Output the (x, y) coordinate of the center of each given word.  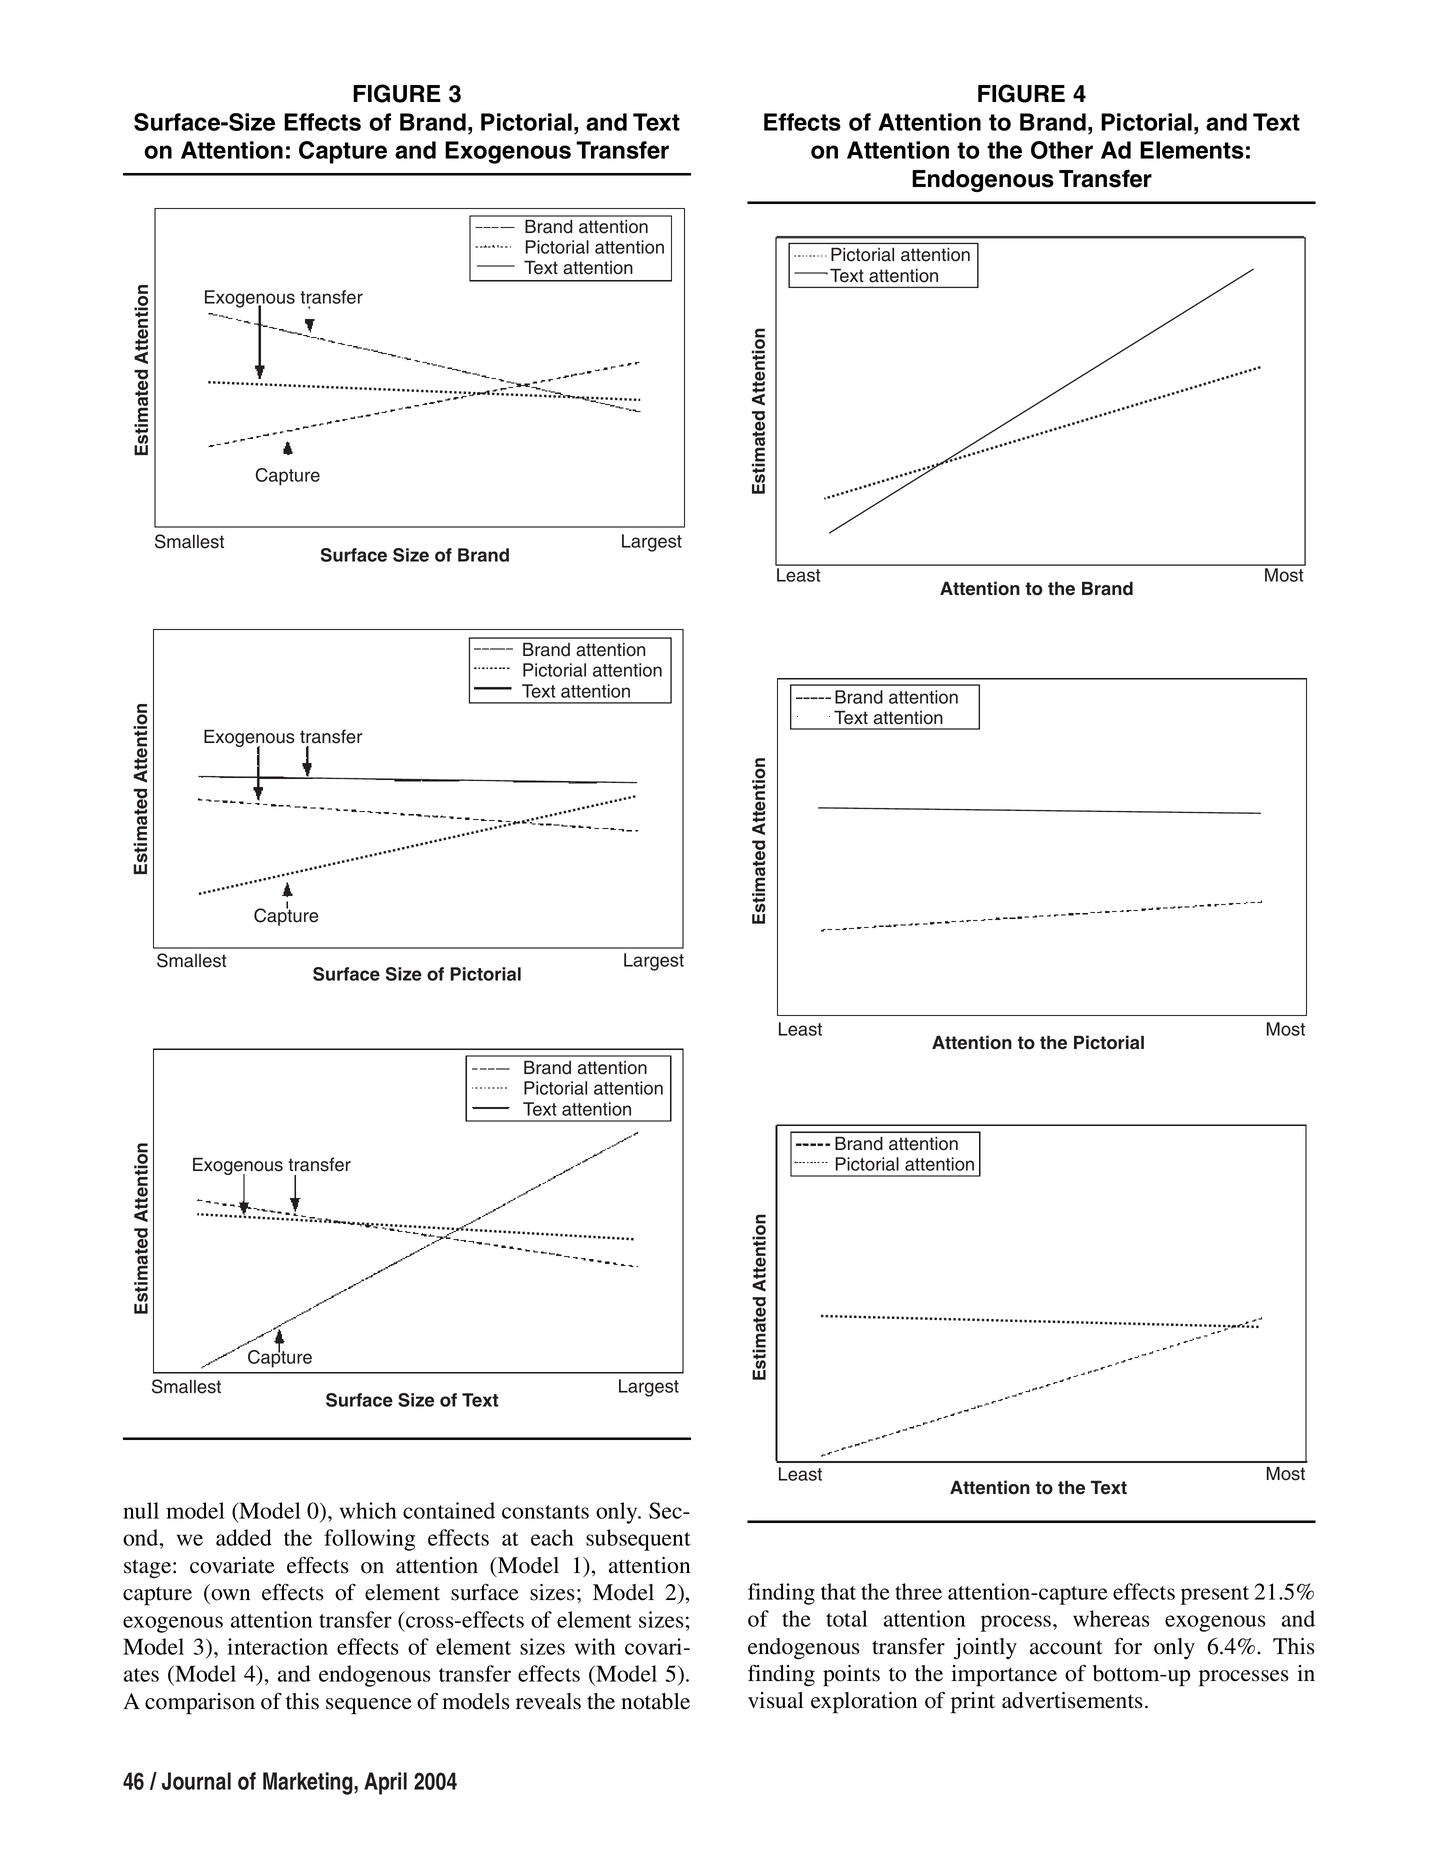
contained (449, 1510)
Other (1062, 150)
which (368, 1510)
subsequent (638, 1540)
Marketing (309, 1783)
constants (545, 1512)
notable (655, 1701)
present (1215, 1595)
